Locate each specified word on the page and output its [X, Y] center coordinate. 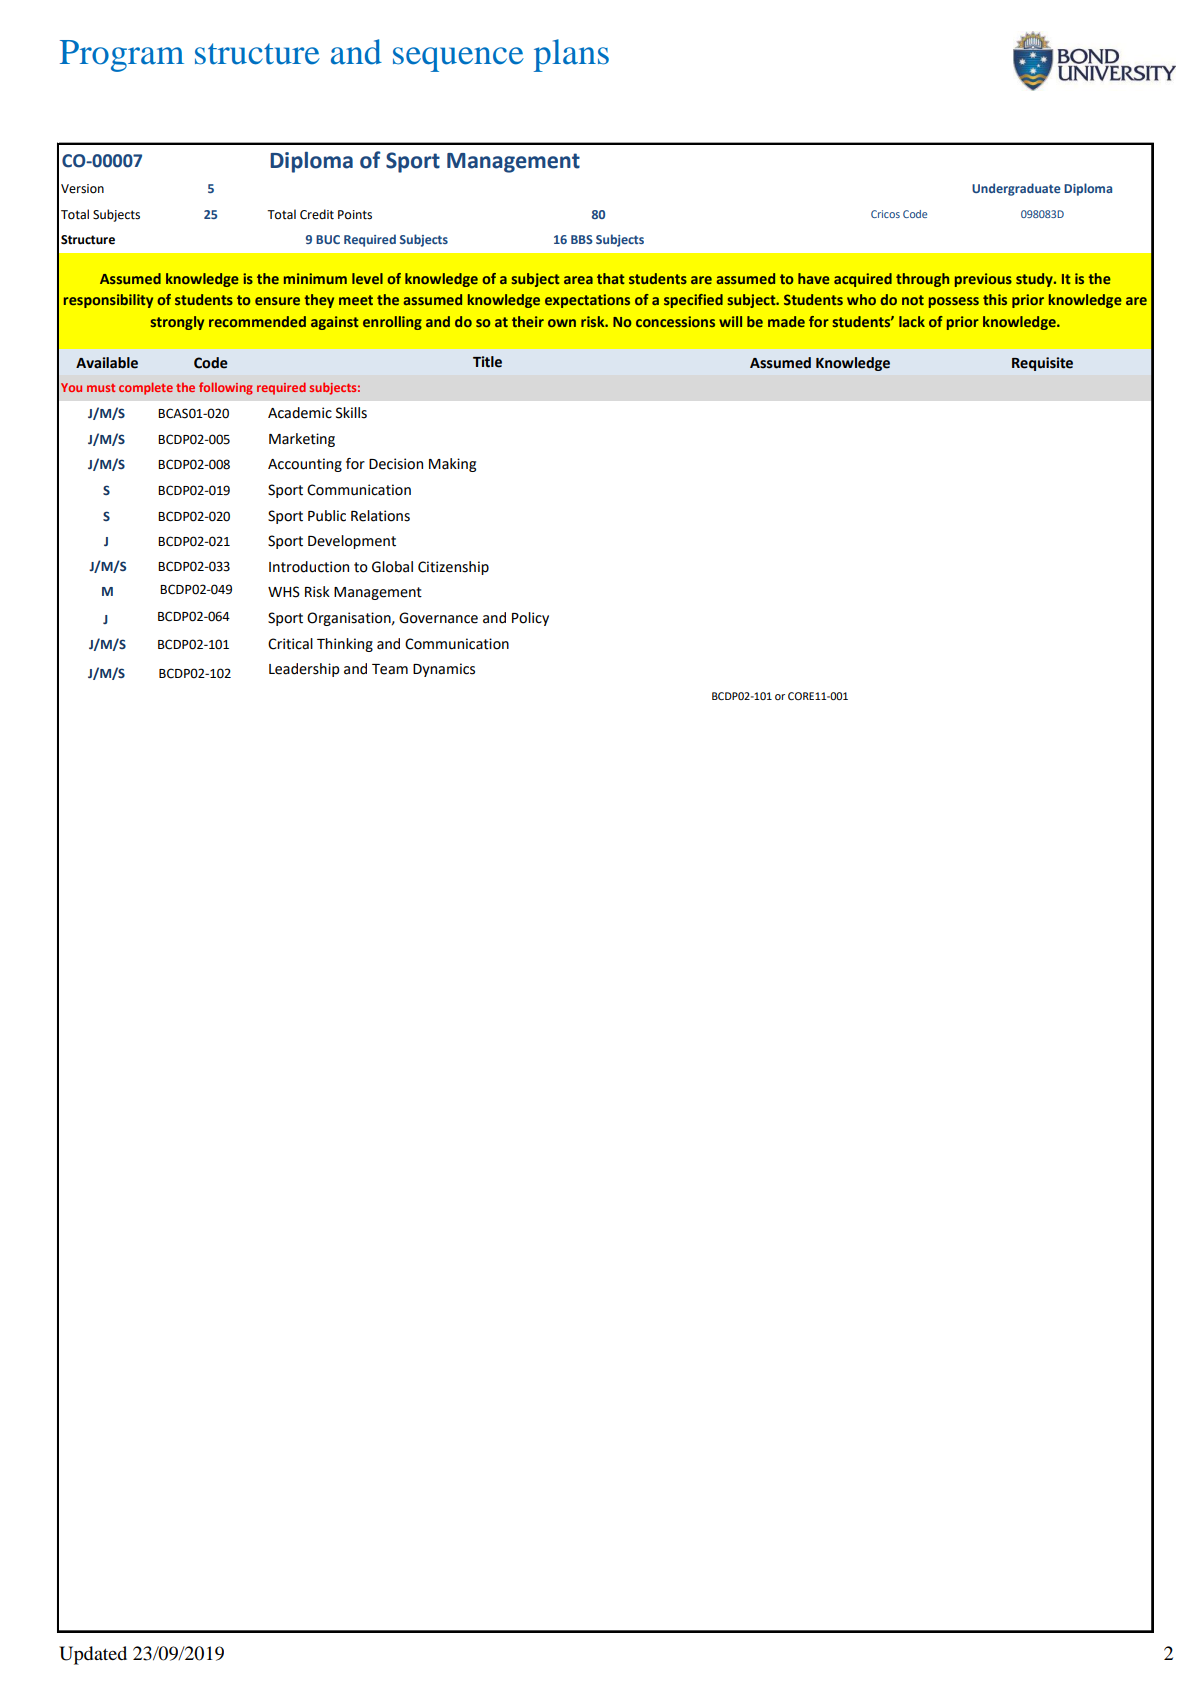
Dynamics [444, 670]
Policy [530, 619]
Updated [93, 1655]
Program [122, 56]
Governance [438, 618]
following [226, 388]
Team [390, 669]
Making [452, 465]
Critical [290, 644]
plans [571, 55]
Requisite [1042, 364]
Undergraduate [1016, 189]
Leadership [304, 670]
